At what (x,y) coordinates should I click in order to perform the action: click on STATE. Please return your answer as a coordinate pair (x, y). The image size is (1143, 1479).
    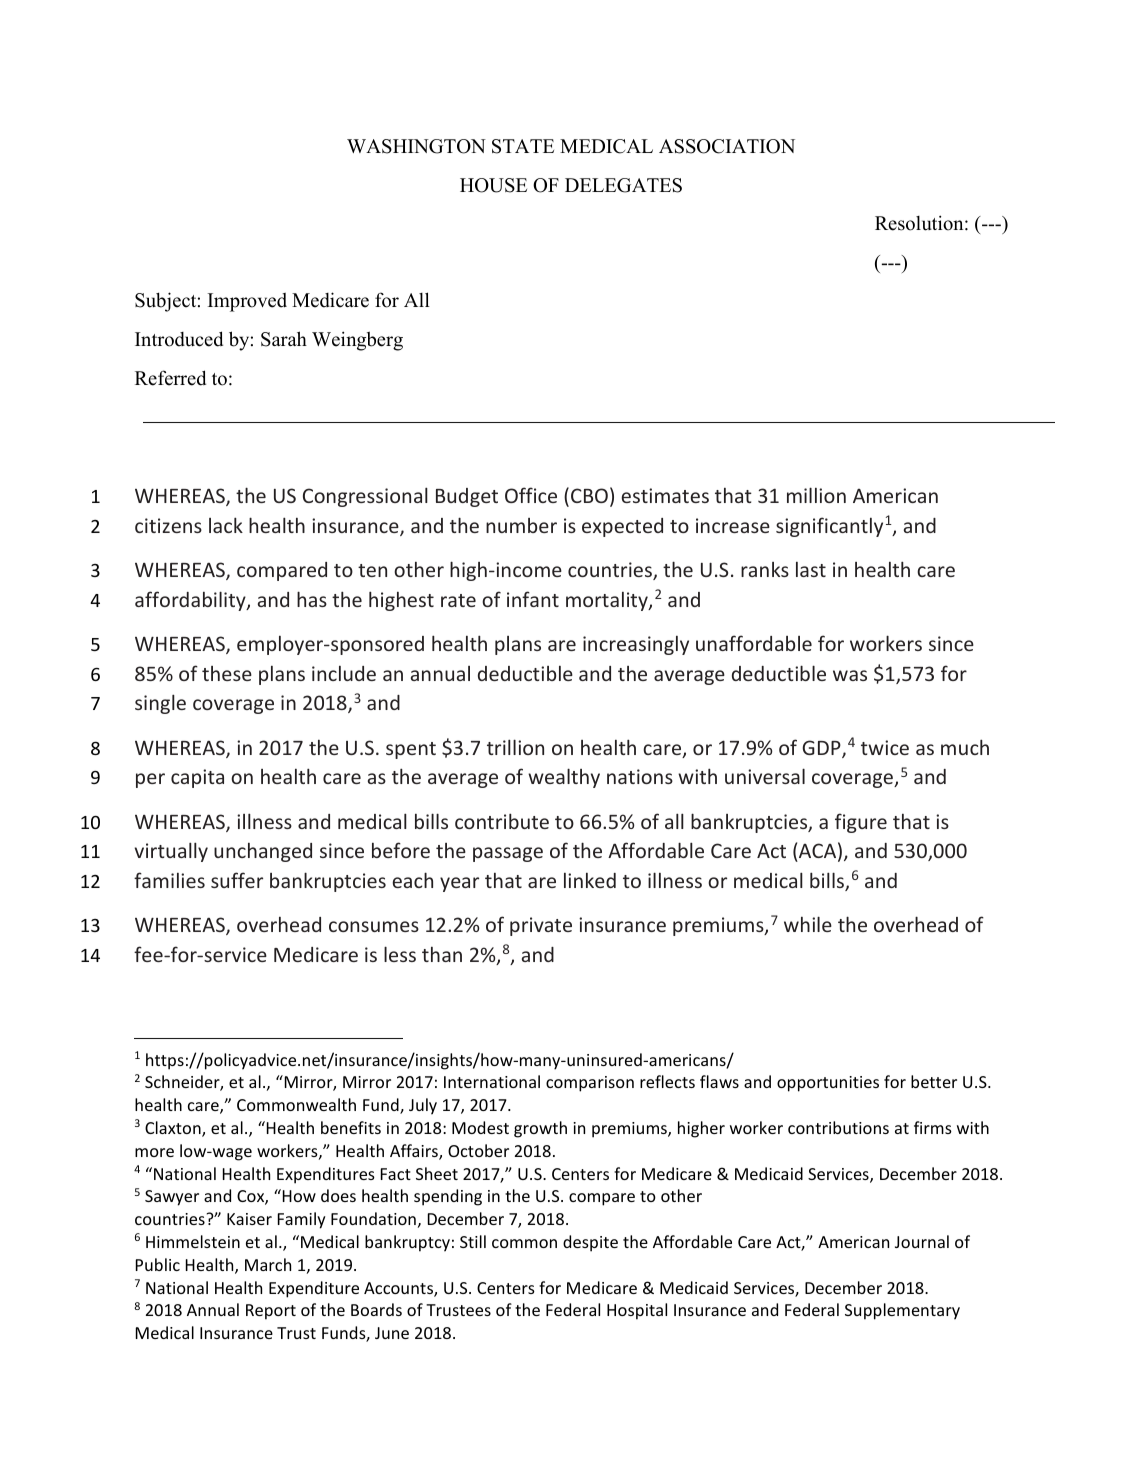
    Looking at the image, I should click on (523, 146).
